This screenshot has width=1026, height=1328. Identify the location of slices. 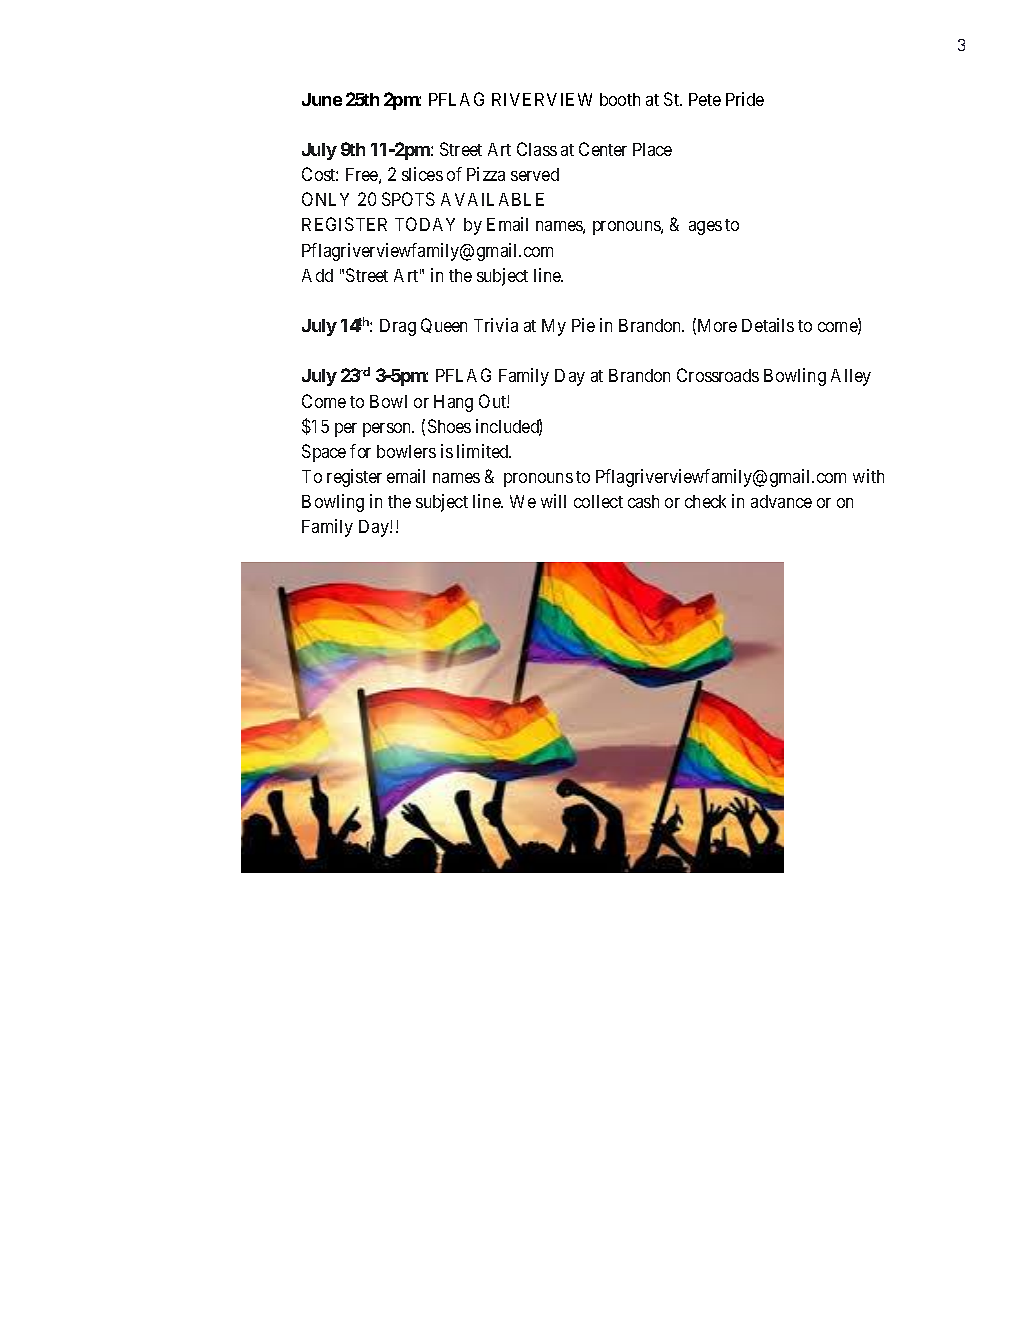
(422, 174).
